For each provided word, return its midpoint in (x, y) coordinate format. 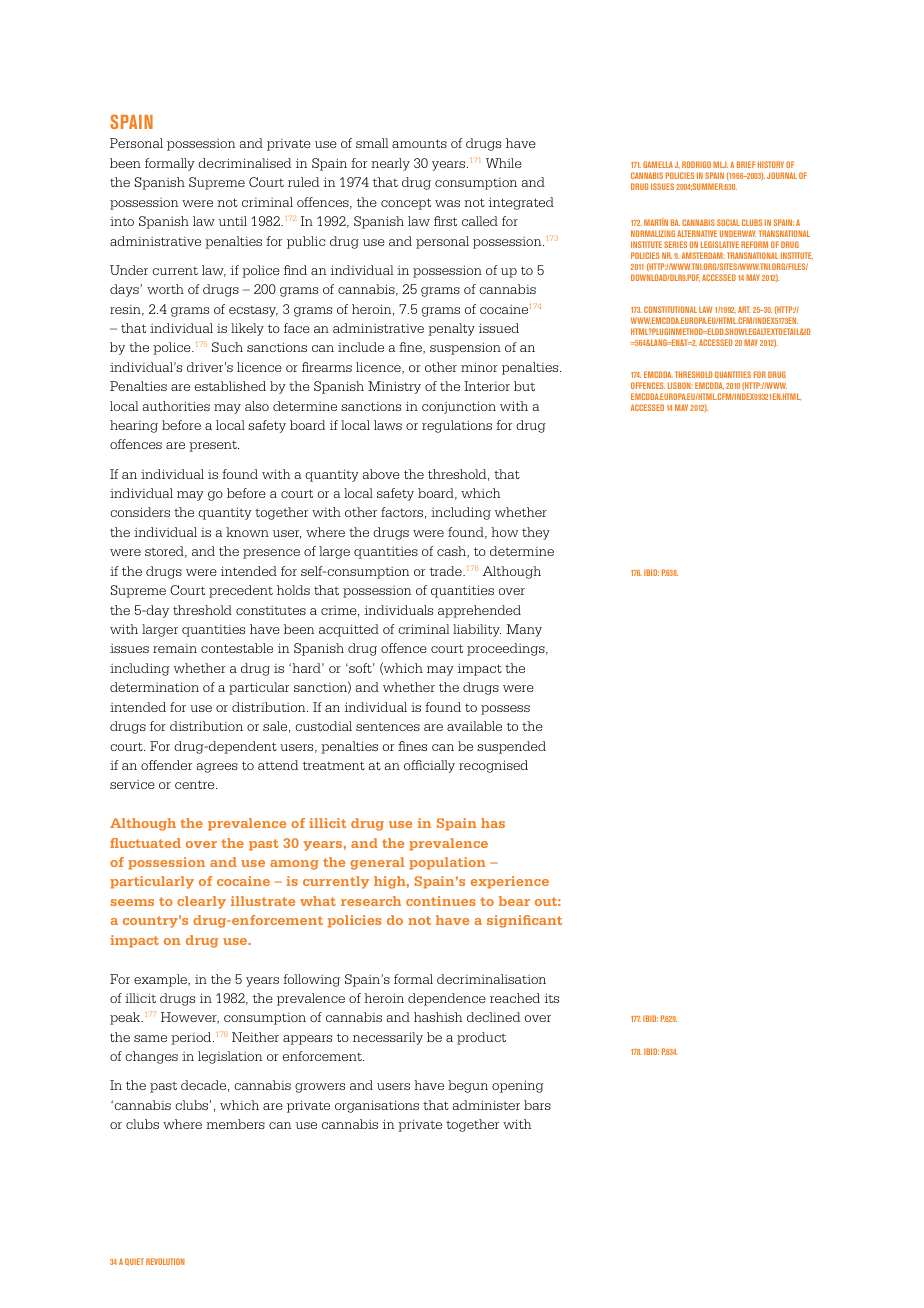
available (474, 726)
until (233, 221)
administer (486, 1105)
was (447, 203)
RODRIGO (696, 164)
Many (524, 630)
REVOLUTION (165, 1261)
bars (537, 1105)
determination (154, 687)
